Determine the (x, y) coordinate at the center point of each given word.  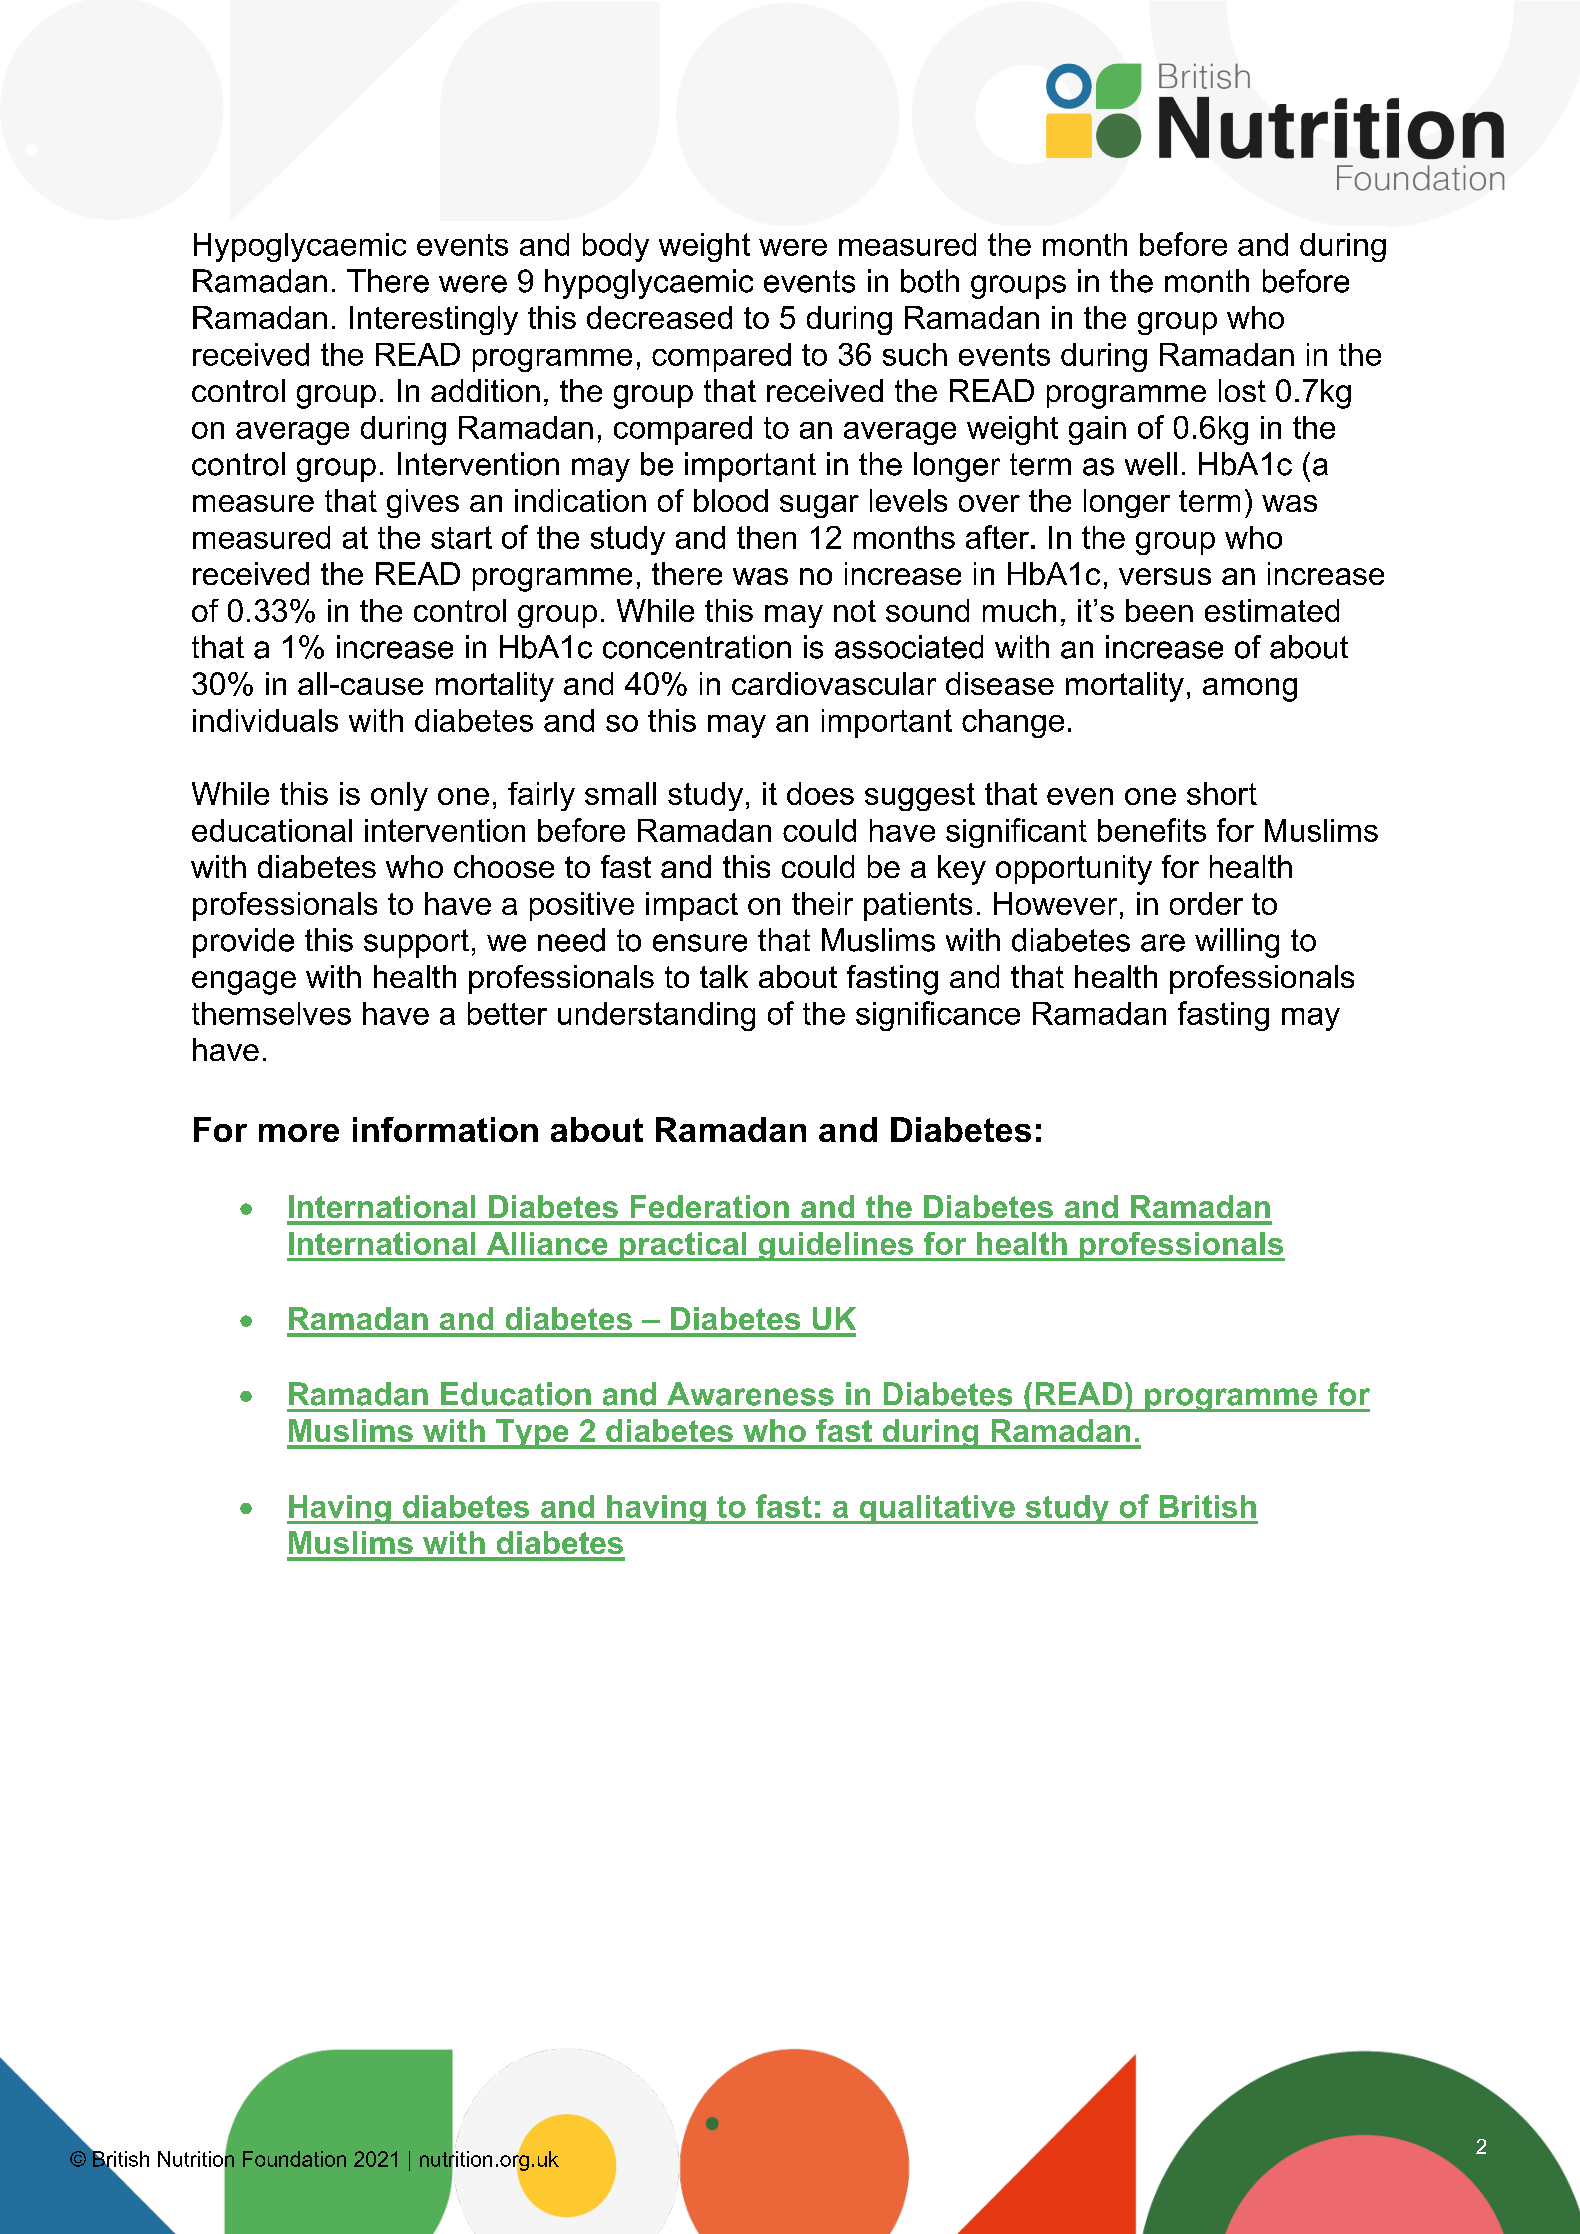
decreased (659, 317)
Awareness (750, 1394)
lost (1242, 390)
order (1206, 903)
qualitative (937, 1509)
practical (683, 1246)
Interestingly (434, 320)
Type (532, 1434)
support (416, 943)
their (822, 903)
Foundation (294, 2159)
